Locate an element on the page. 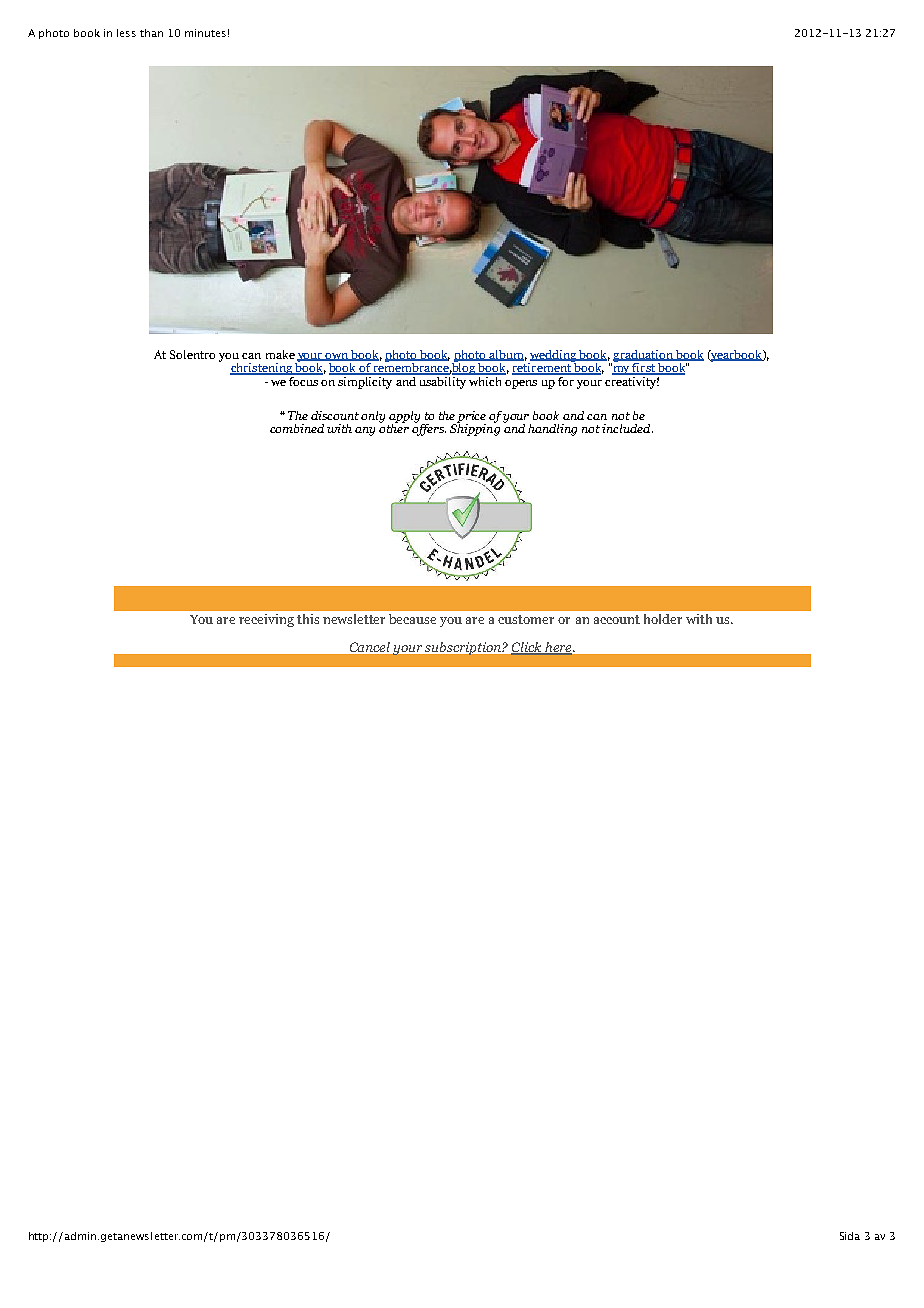 The width and height of the document is (924, 1308). for is located at coordinates (566, 380).
